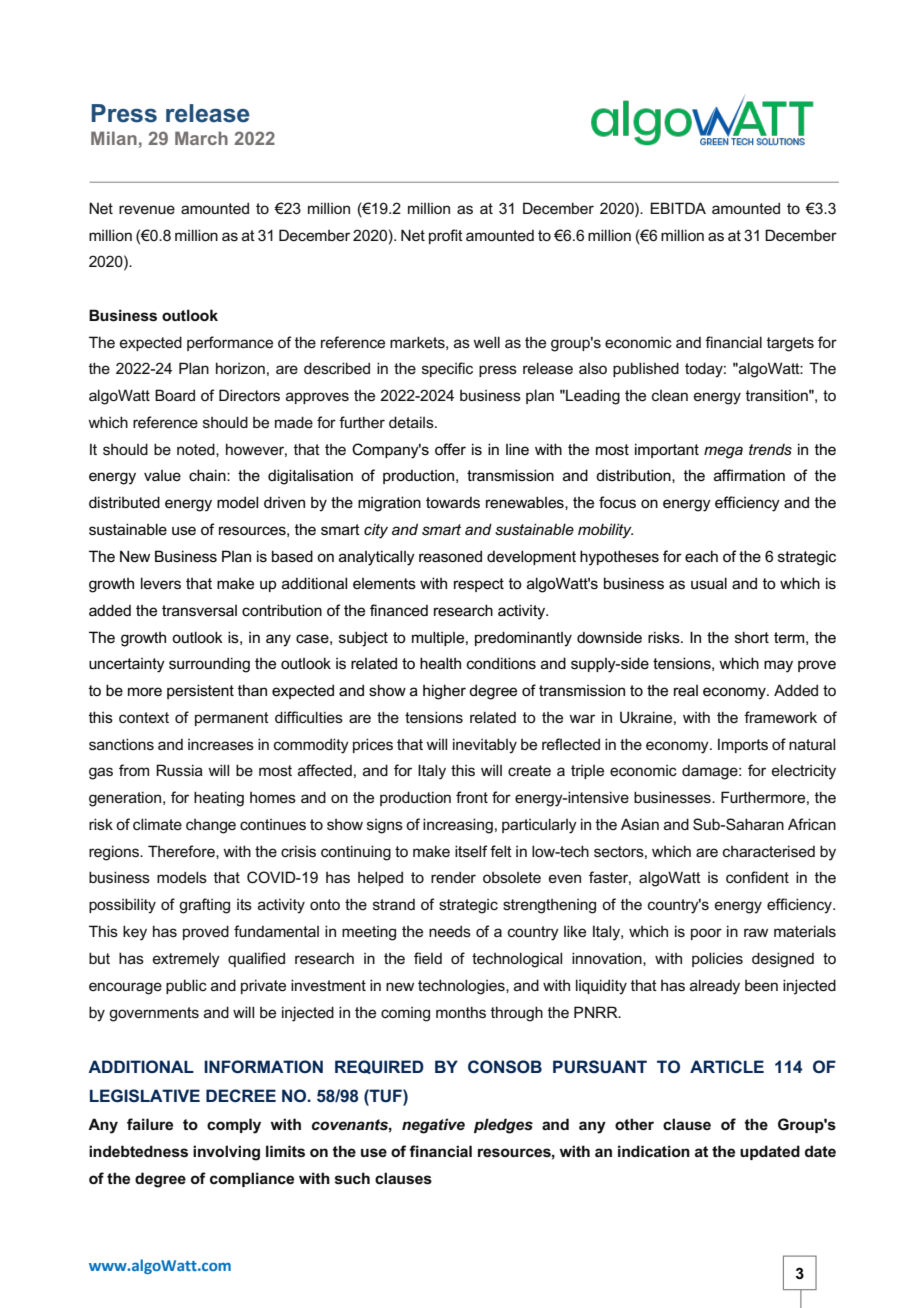  Describe the element at coordinates (201, 138) in the document. I see `March` at that location.
